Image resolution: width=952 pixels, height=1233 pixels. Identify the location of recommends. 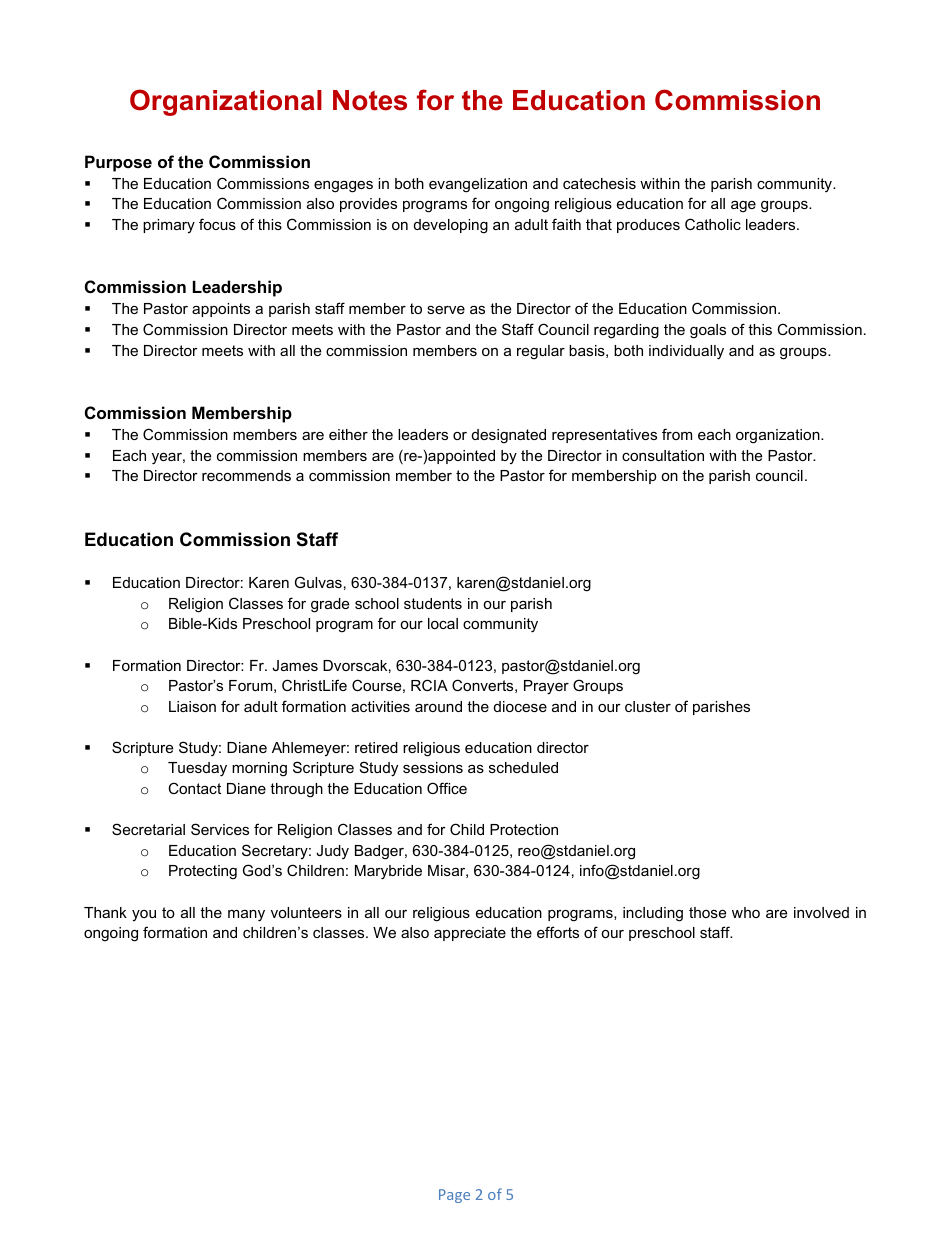
(246, 475).
